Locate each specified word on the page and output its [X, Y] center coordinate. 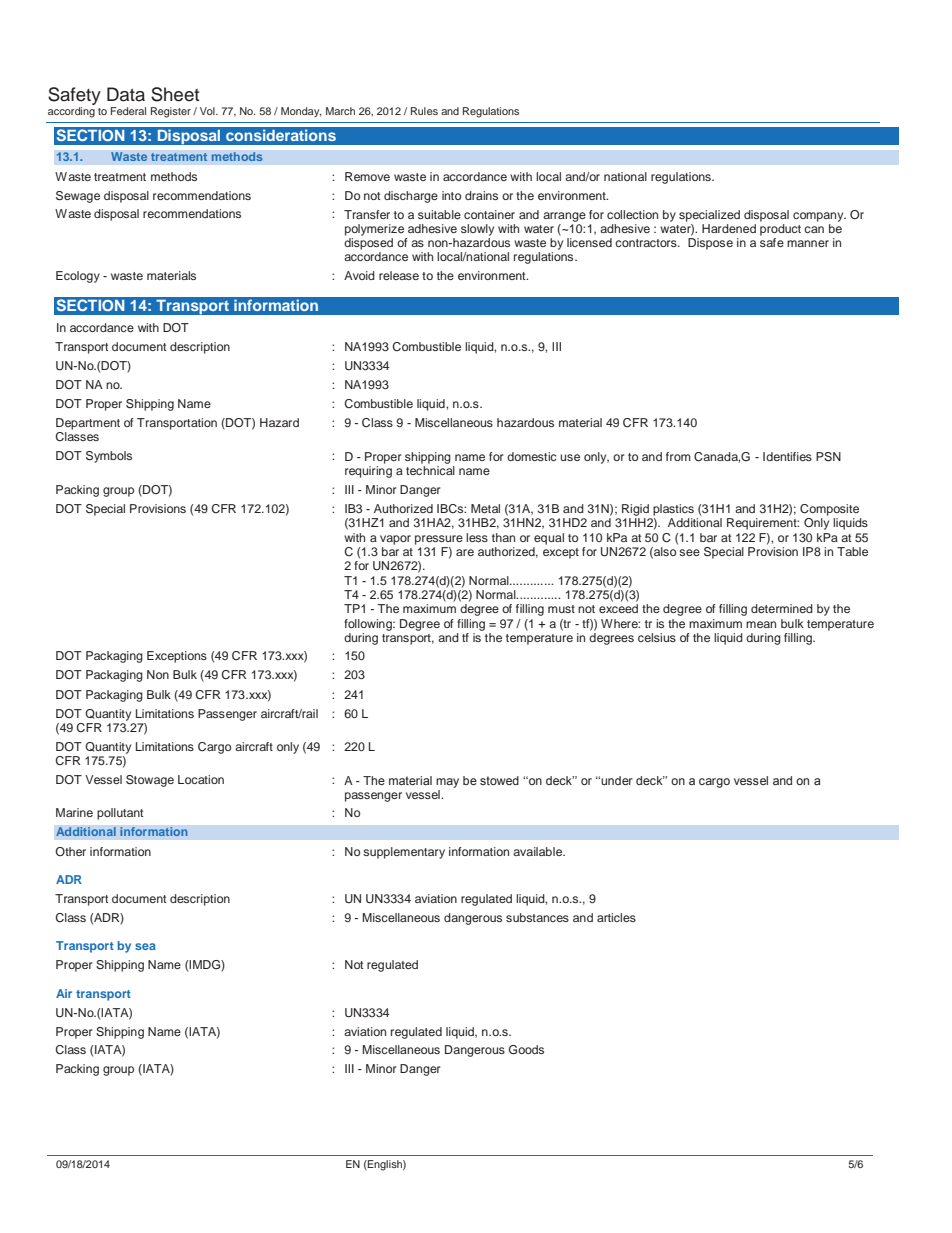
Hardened [729, 228]
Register [171, 112]
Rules [424, 111]
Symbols [109, 457]
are [465, 552]
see [689, 552]
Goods [526, 1050]
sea [145, 946]
